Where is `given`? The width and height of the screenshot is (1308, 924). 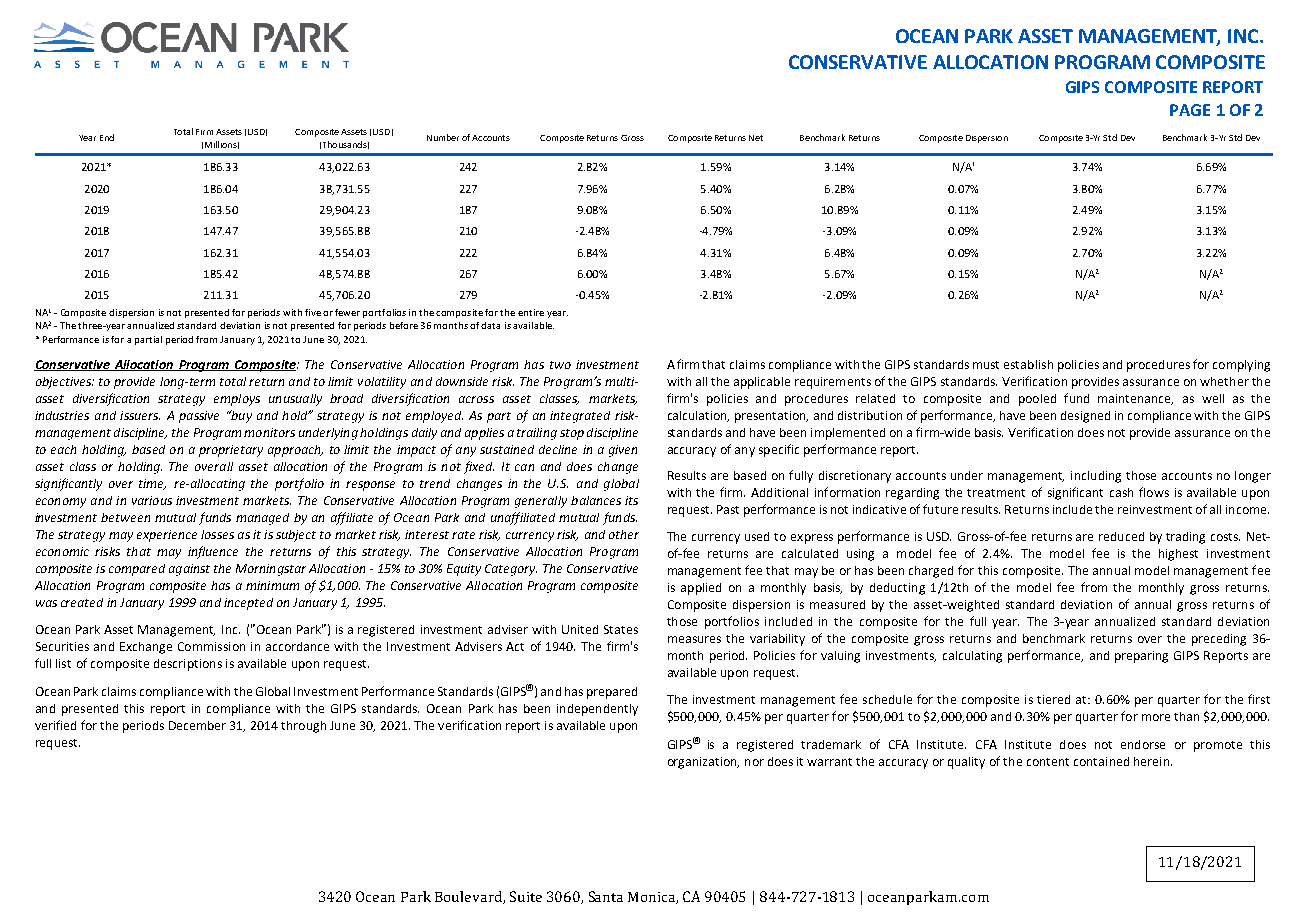
given is located at coordinates (623, 451).
